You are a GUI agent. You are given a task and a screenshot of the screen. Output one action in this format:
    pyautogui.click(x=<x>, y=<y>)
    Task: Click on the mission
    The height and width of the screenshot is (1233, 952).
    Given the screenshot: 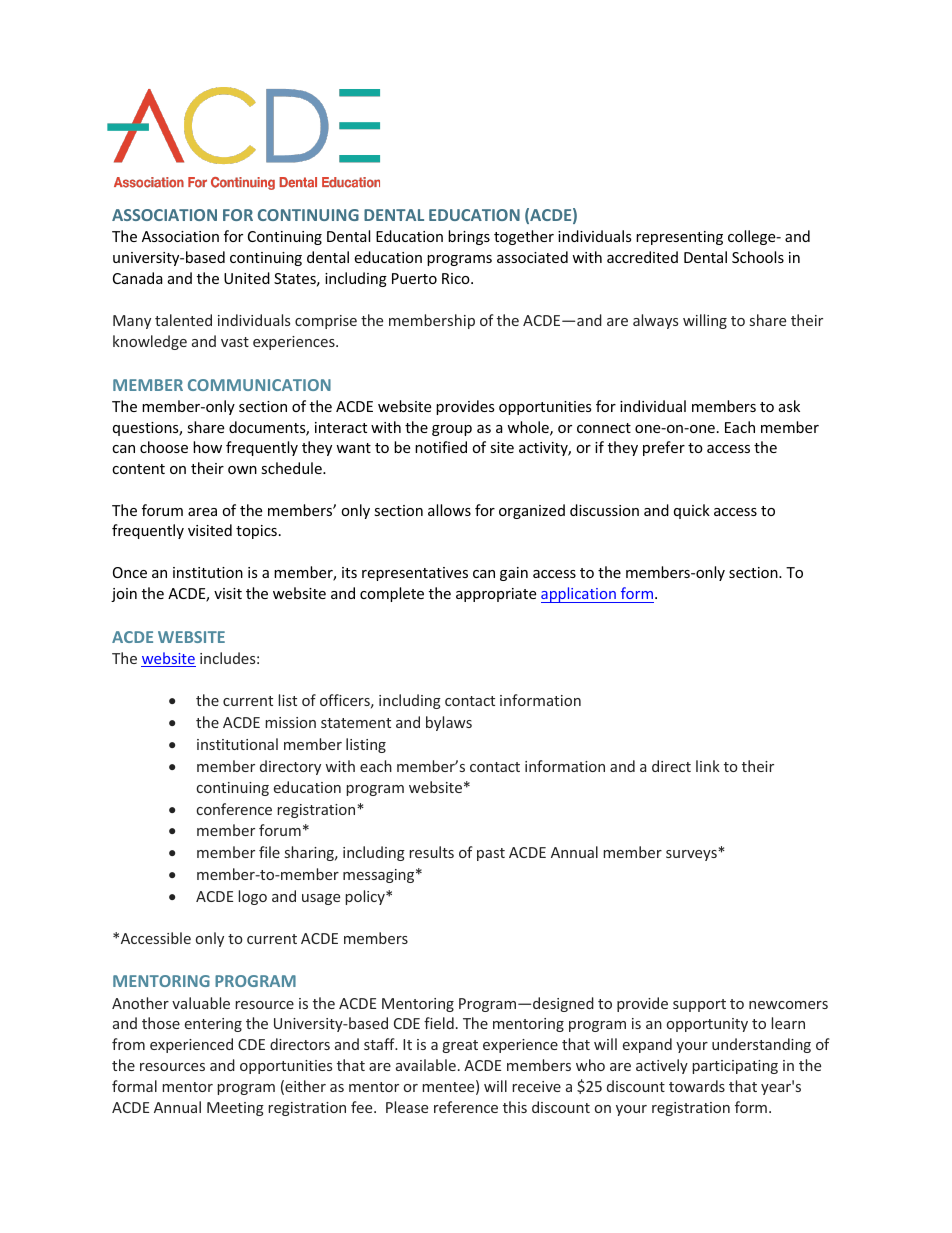 What is the action you would take?
    pyautogui.click(x=290, y=722)
